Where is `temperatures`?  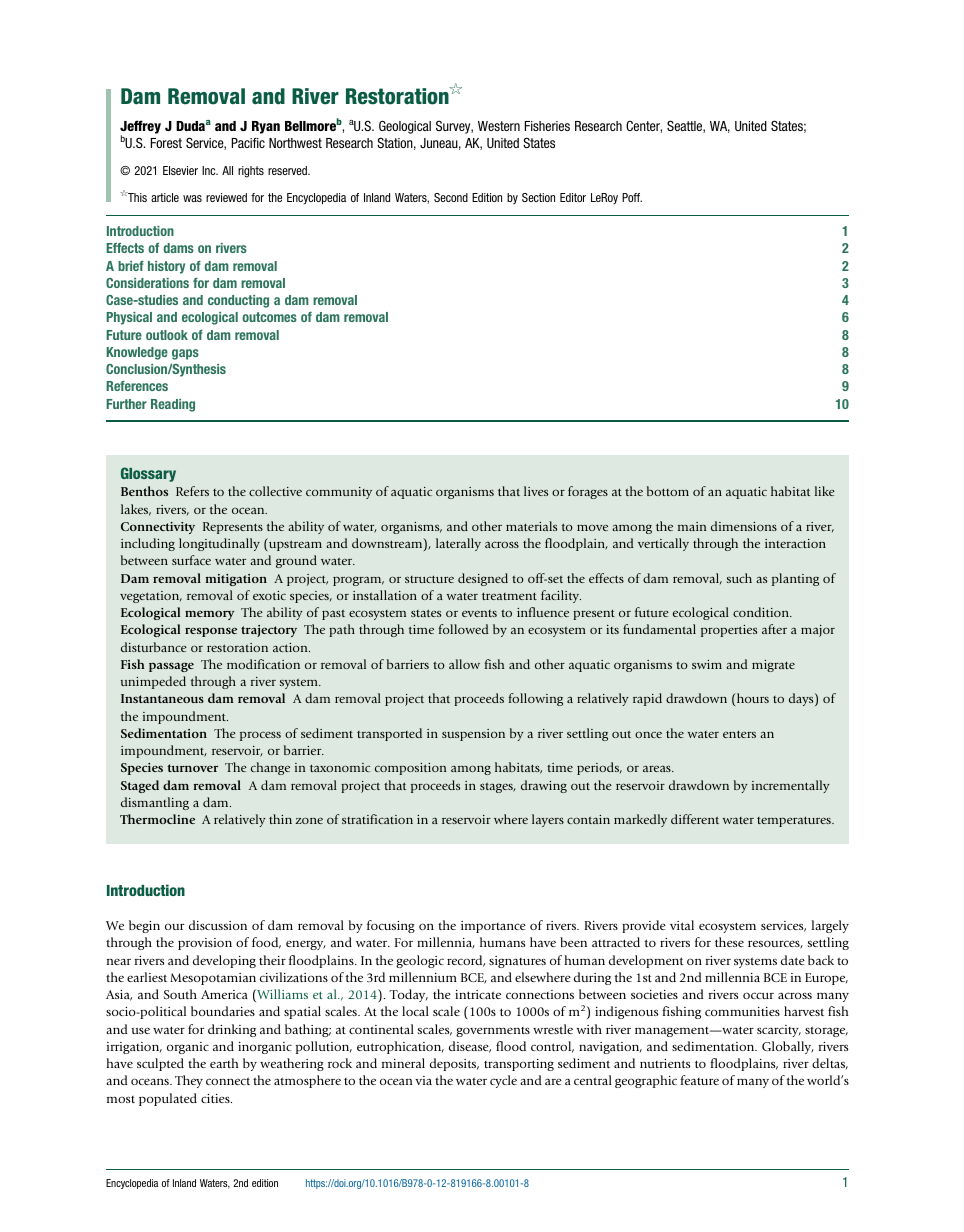 temperatures is located at coordinates (795, 821).
